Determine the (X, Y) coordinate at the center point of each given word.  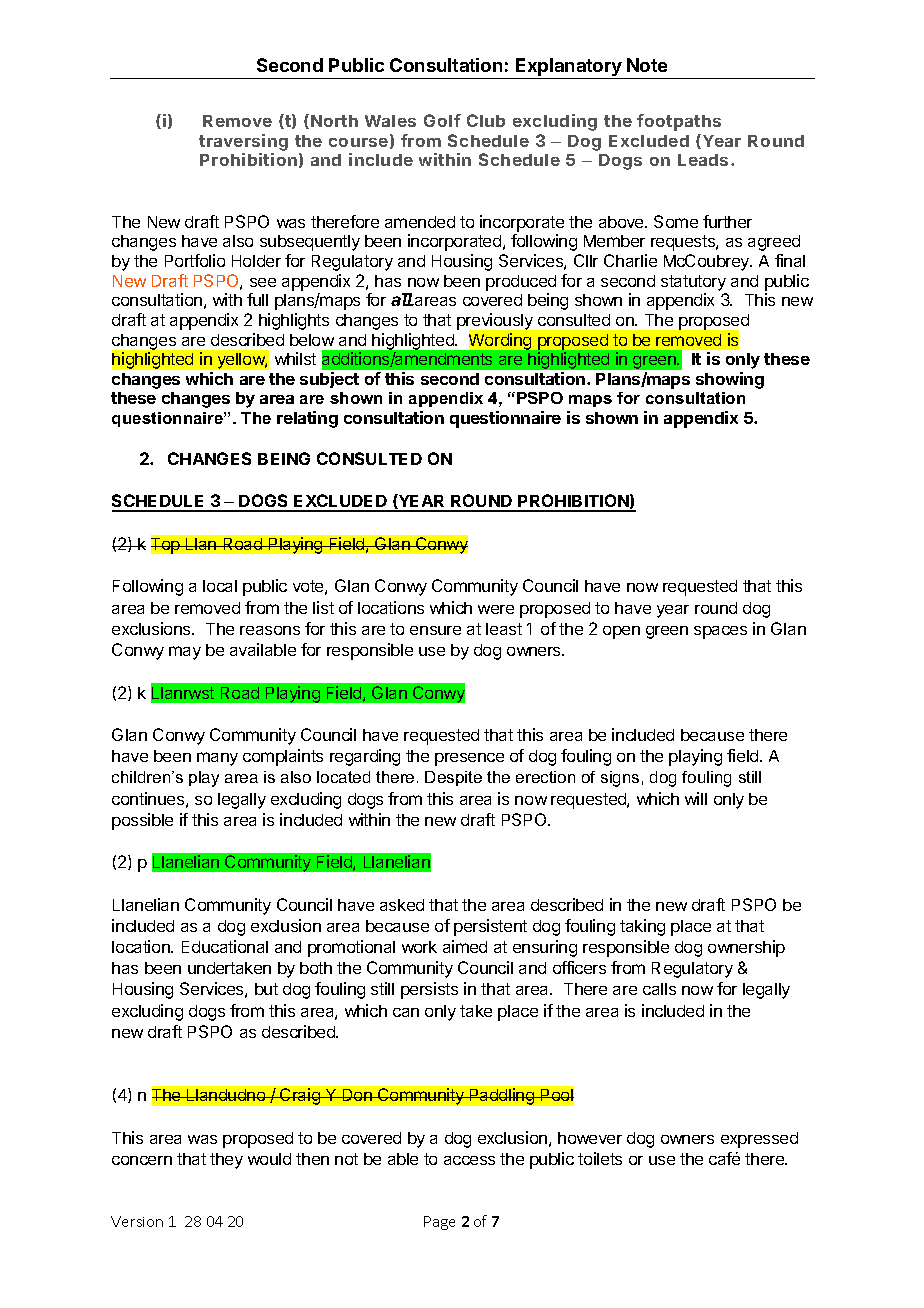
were (496, 609)
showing (730, 380)
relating (307, 419)
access (469, 1160)
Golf (442, 120)
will (696, 798)
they (226, 1161)
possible (142, 821)
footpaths (679, 122)
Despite (453, 778)
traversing (243, 142)
